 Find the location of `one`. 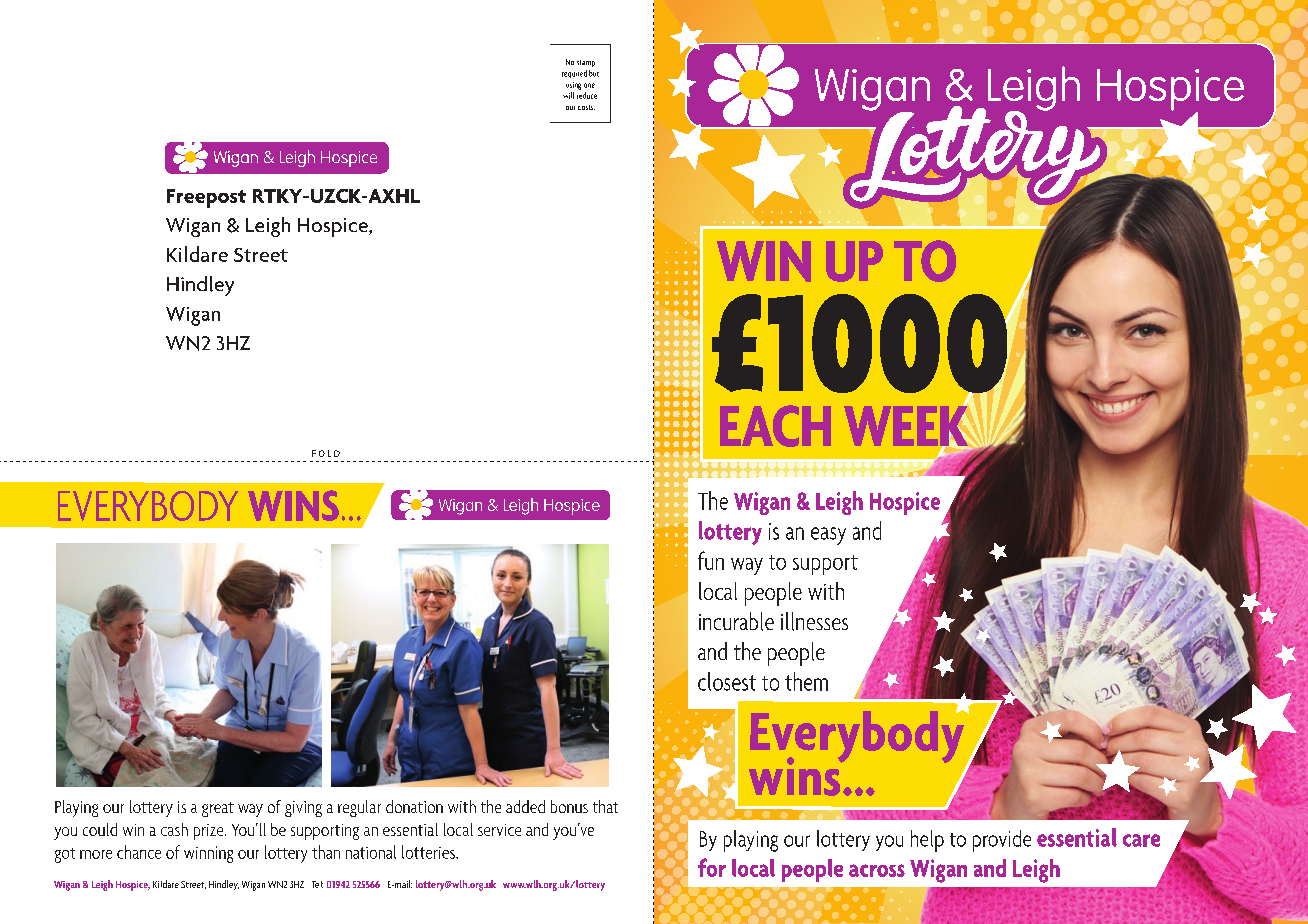

one is located at coordinates (589, 85).
